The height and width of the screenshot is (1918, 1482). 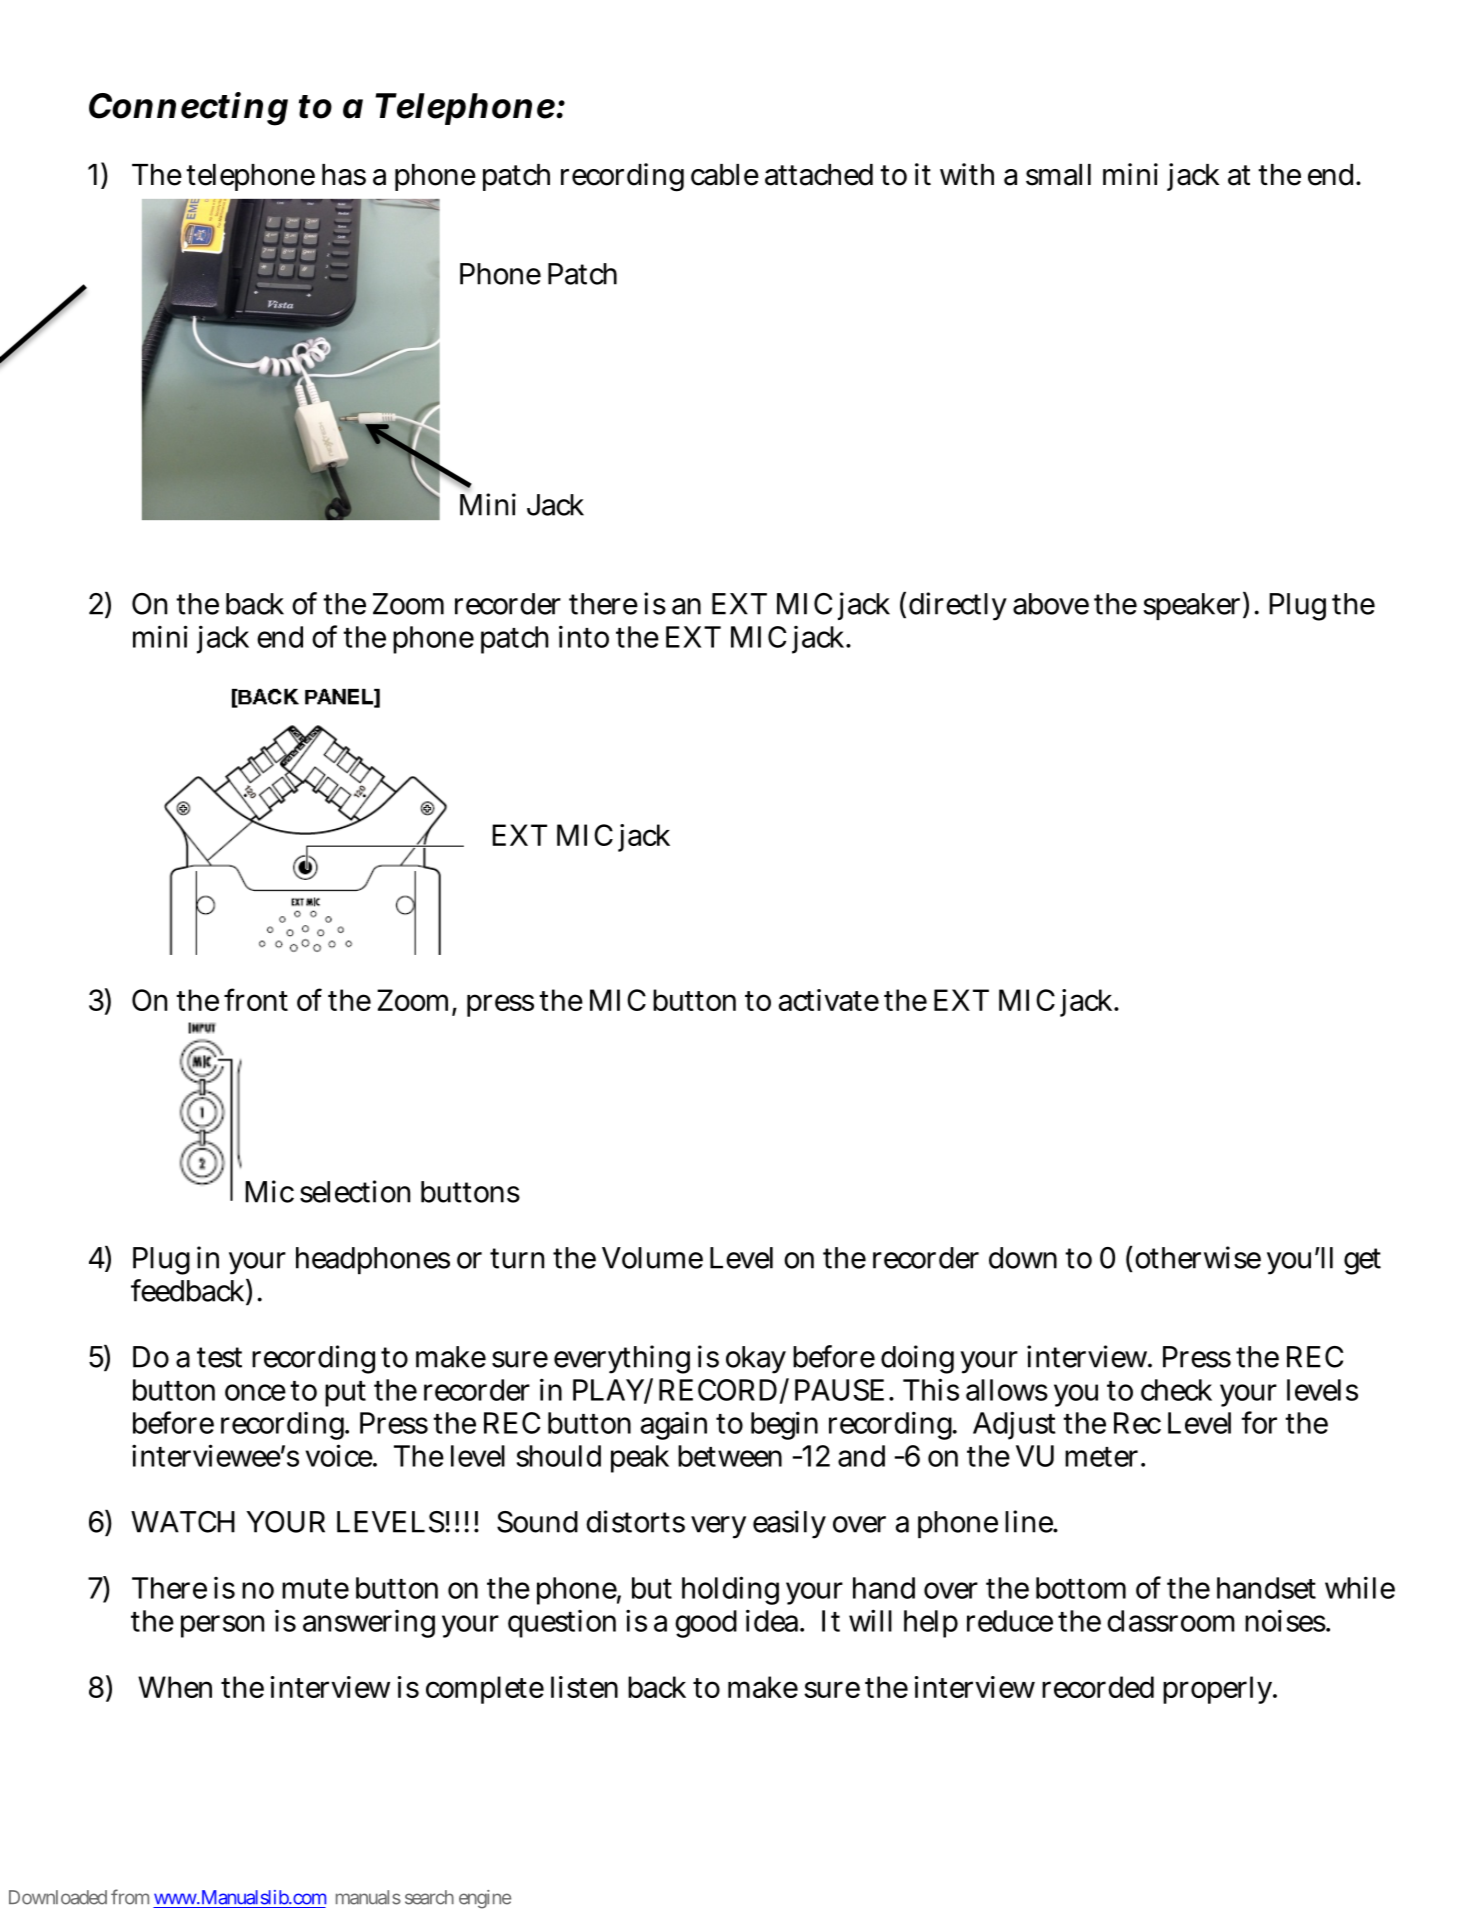 I want to click on small, so click(x=1058, y=175).
